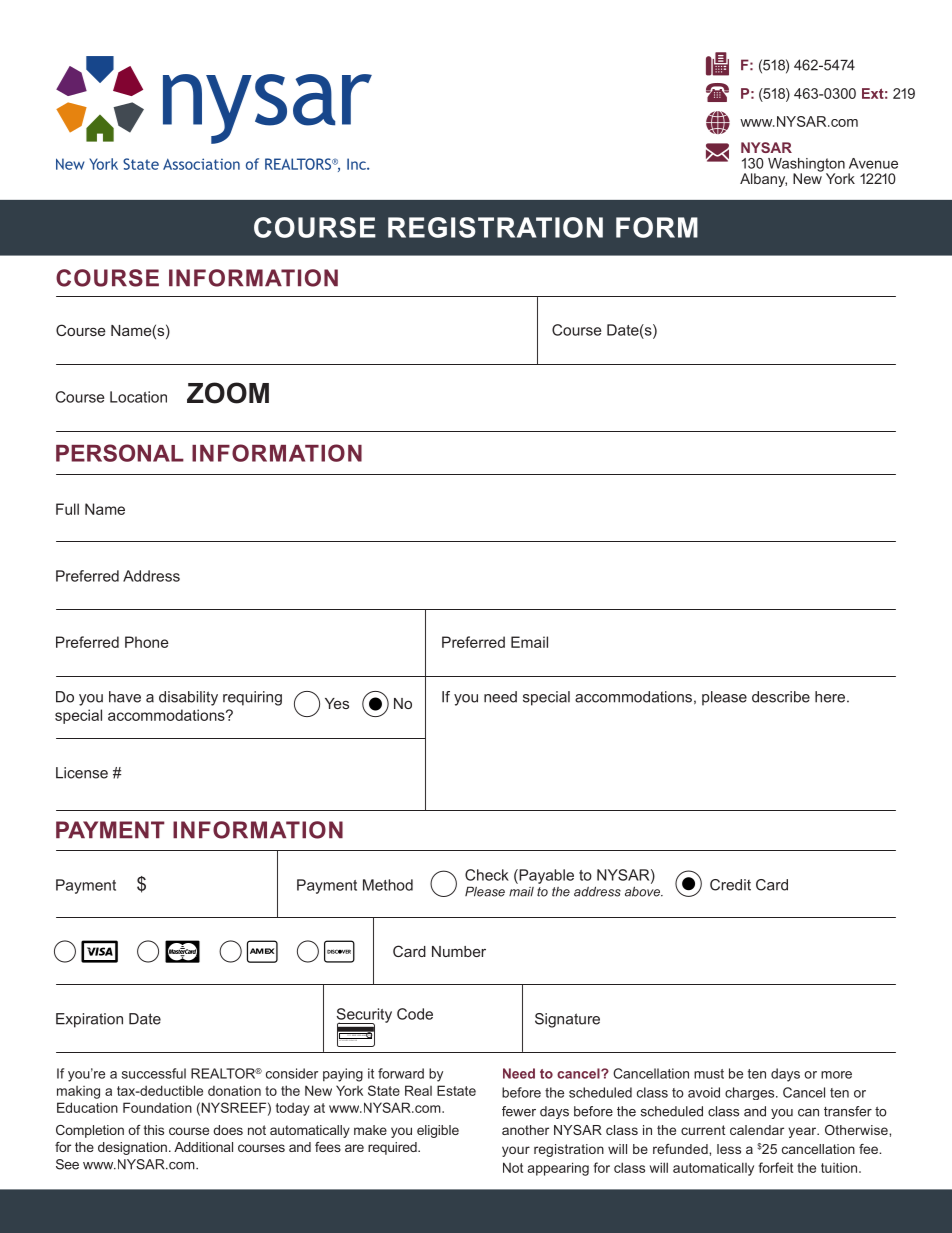 This screenshot has width=952, height=1233. I want to click on Albany, so click(763, 180).
